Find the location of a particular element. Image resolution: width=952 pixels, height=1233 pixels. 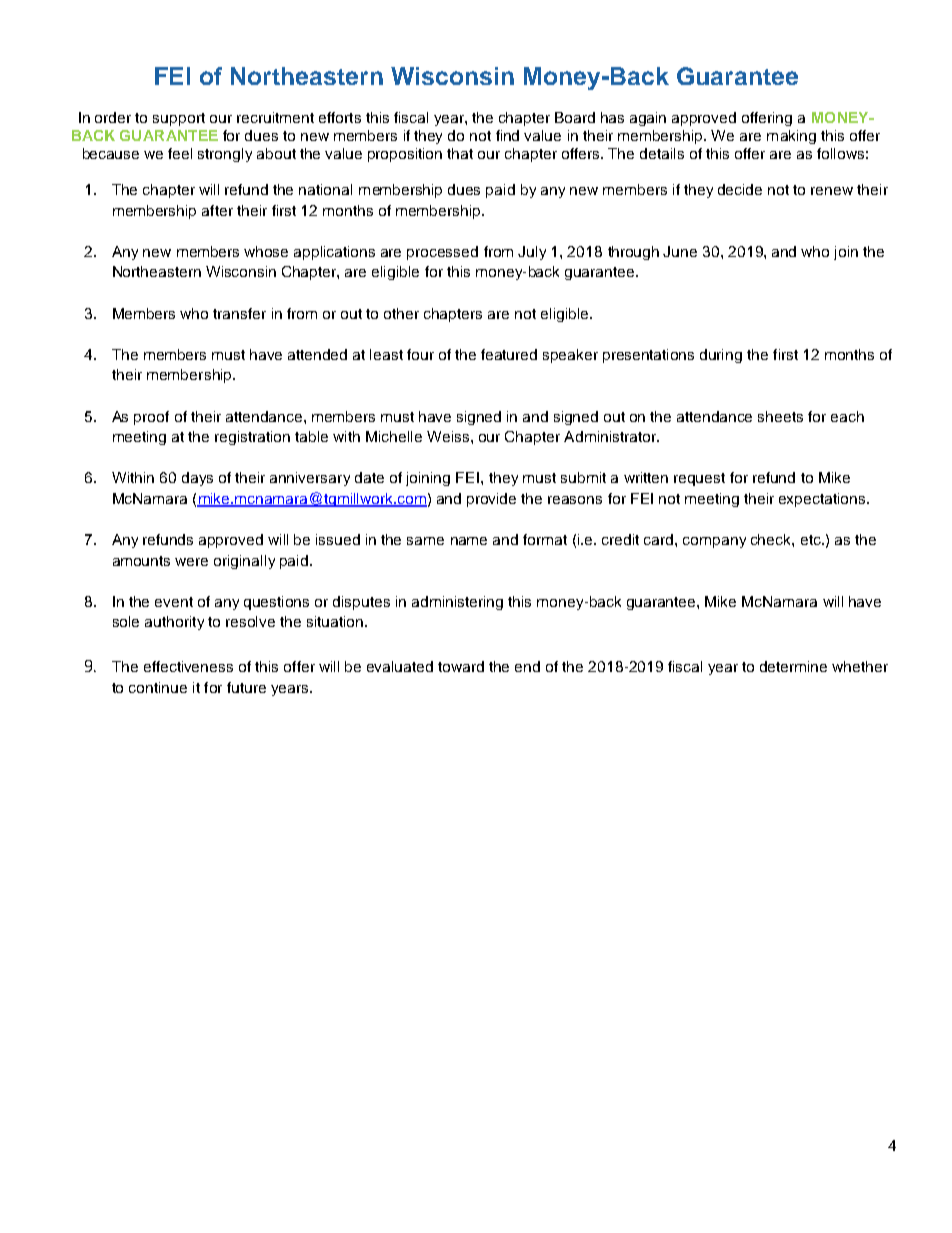

toward is located at coordinates (461, 666).
